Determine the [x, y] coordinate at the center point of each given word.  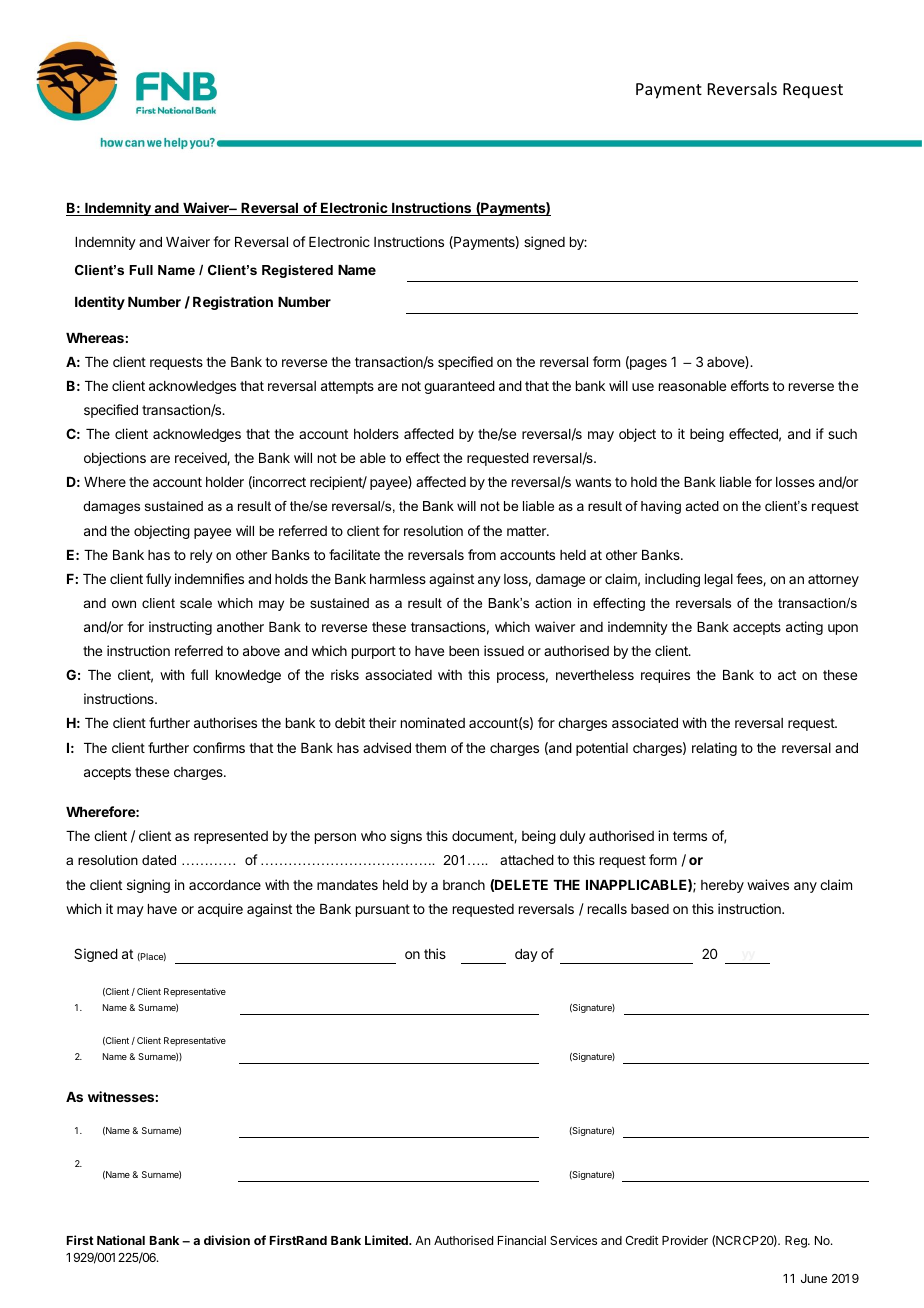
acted [702, 506]
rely [201, 556]
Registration [233, 303]
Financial [522, 1240]
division [227, 1240]
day [526, 955]
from [482, 554]
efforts [750, 385]
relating [714, 749]
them [430, 748]
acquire [220, 910]
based [650, 909]
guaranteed [459, 387]
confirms [219, 747]
